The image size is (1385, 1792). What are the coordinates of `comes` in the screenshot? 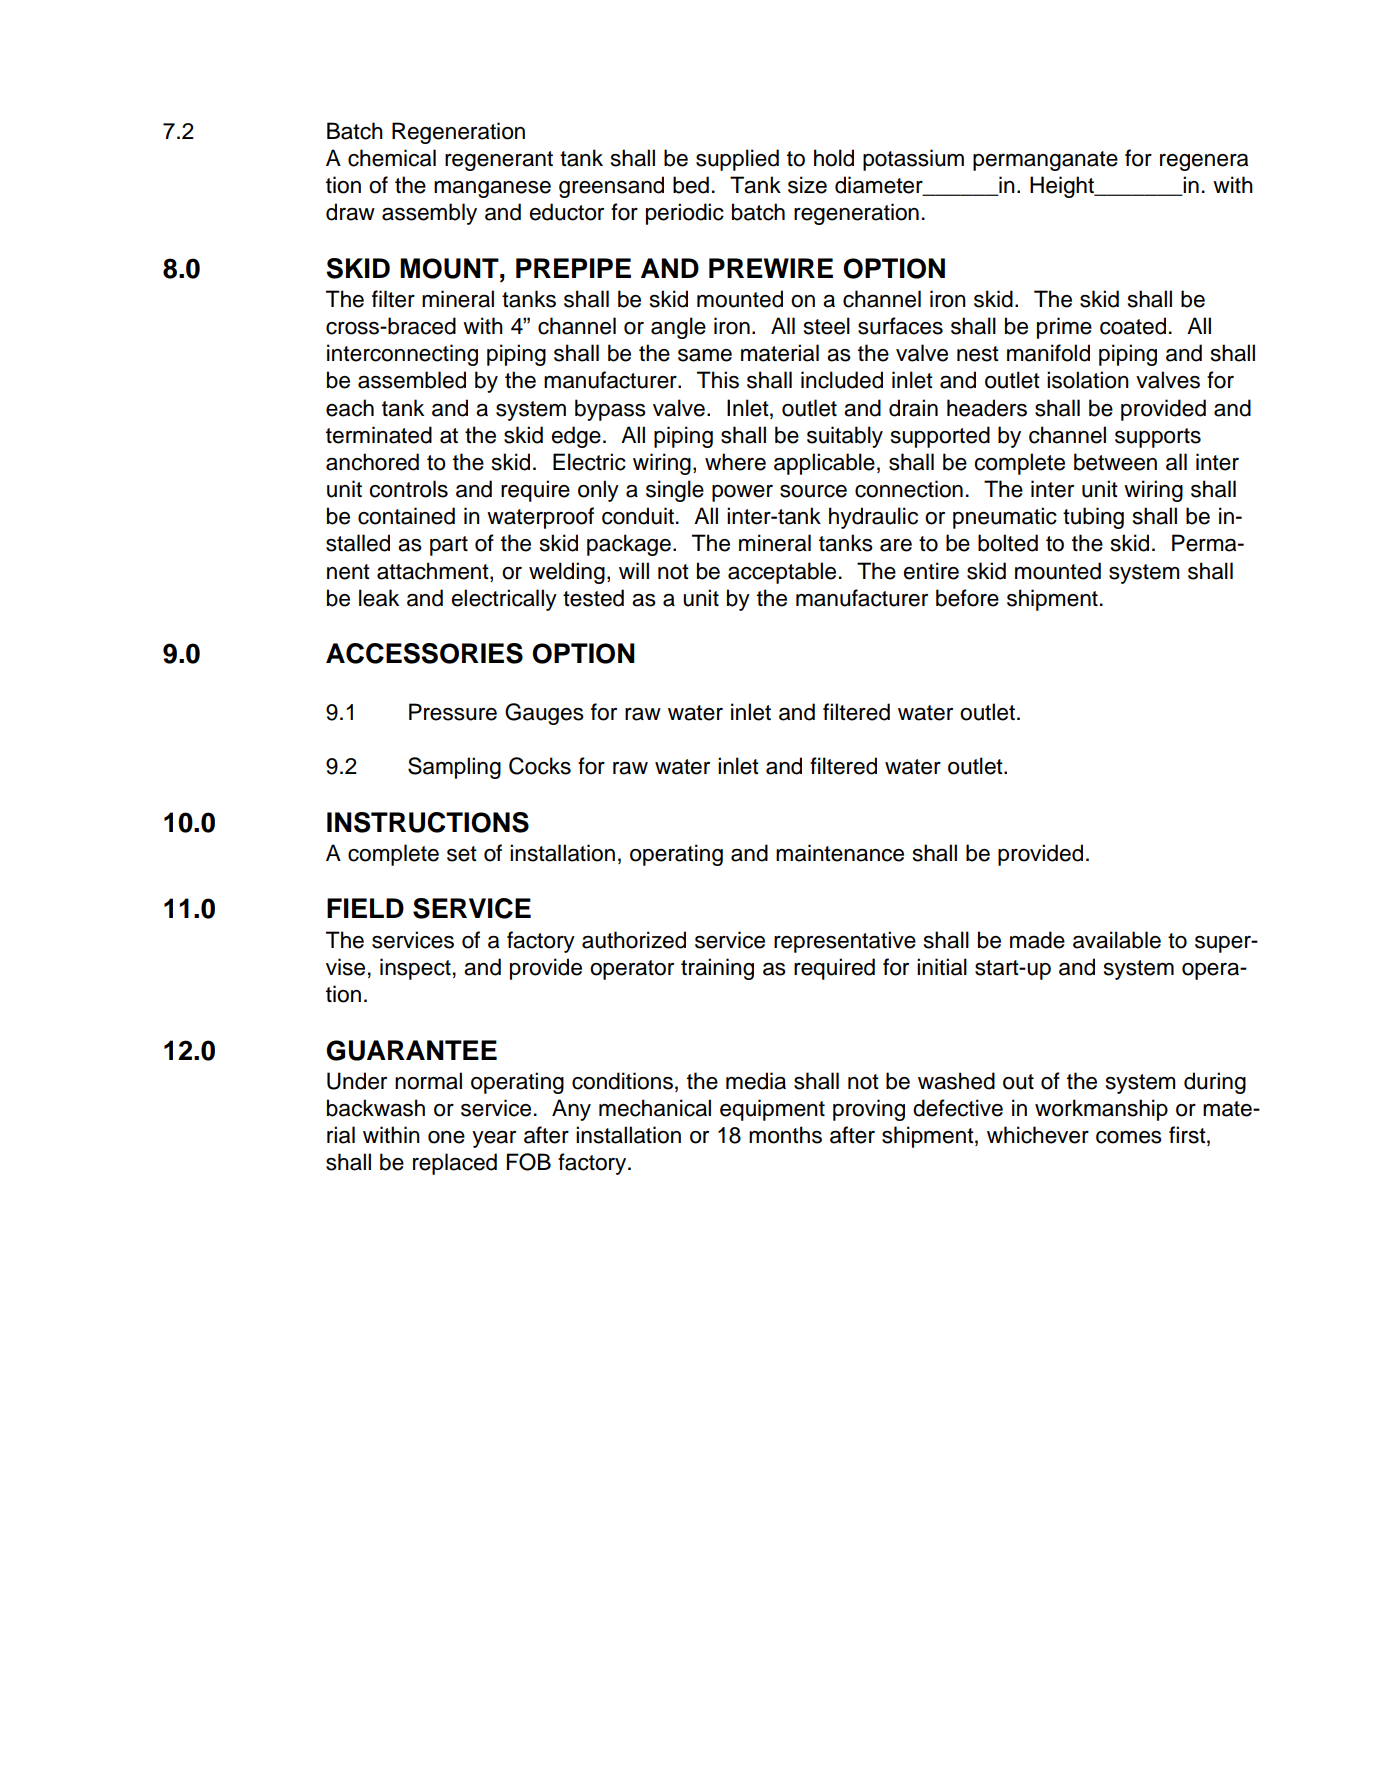 It's located at (1129, 1137).
